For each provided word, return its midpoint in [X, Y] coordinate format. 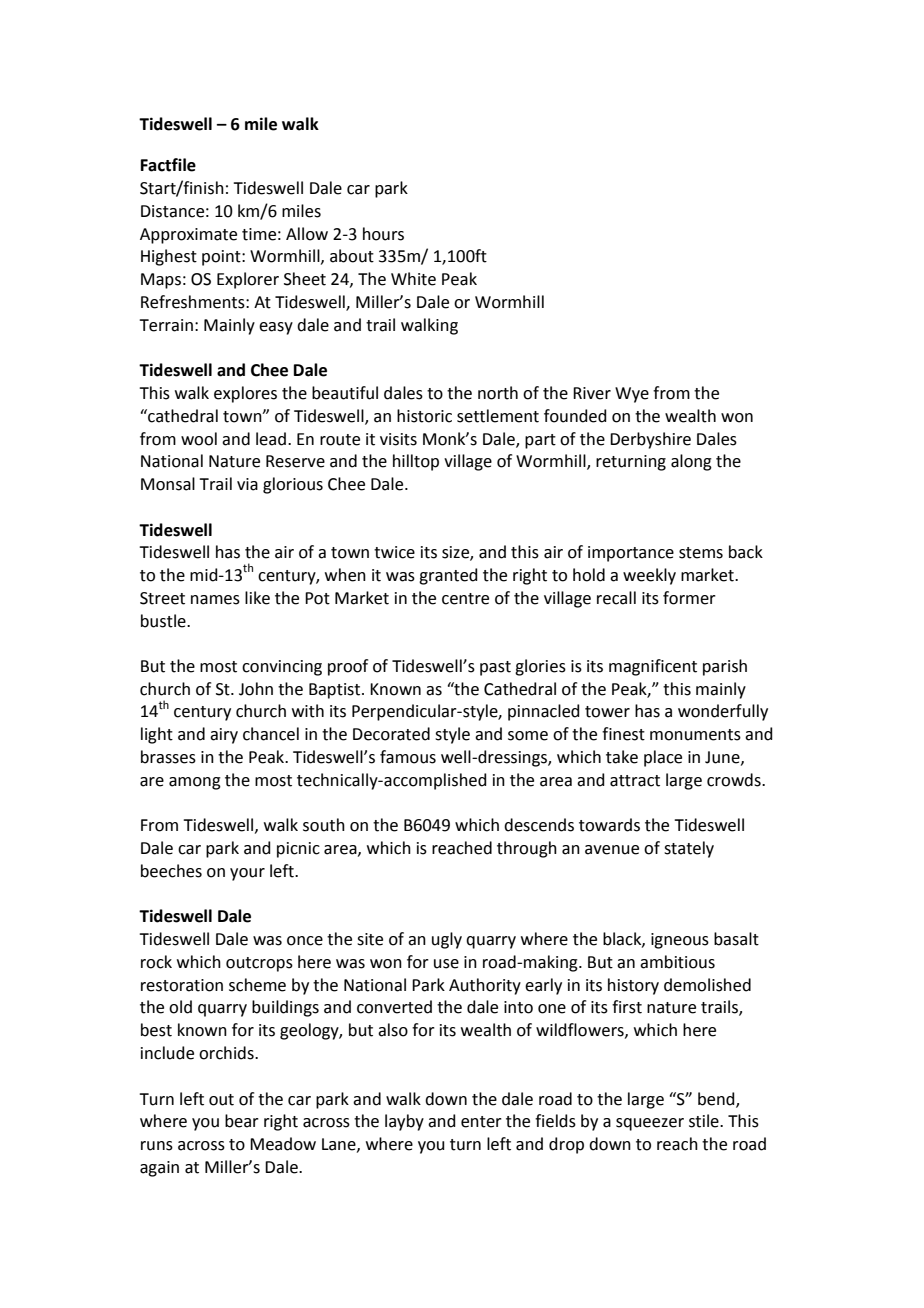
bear [242, 1121]
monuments [695, 735]
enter [481, 1122]
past [495, 668]
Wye [632, 395]
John [256, 689]
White [413, 279]
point [222, 258]
